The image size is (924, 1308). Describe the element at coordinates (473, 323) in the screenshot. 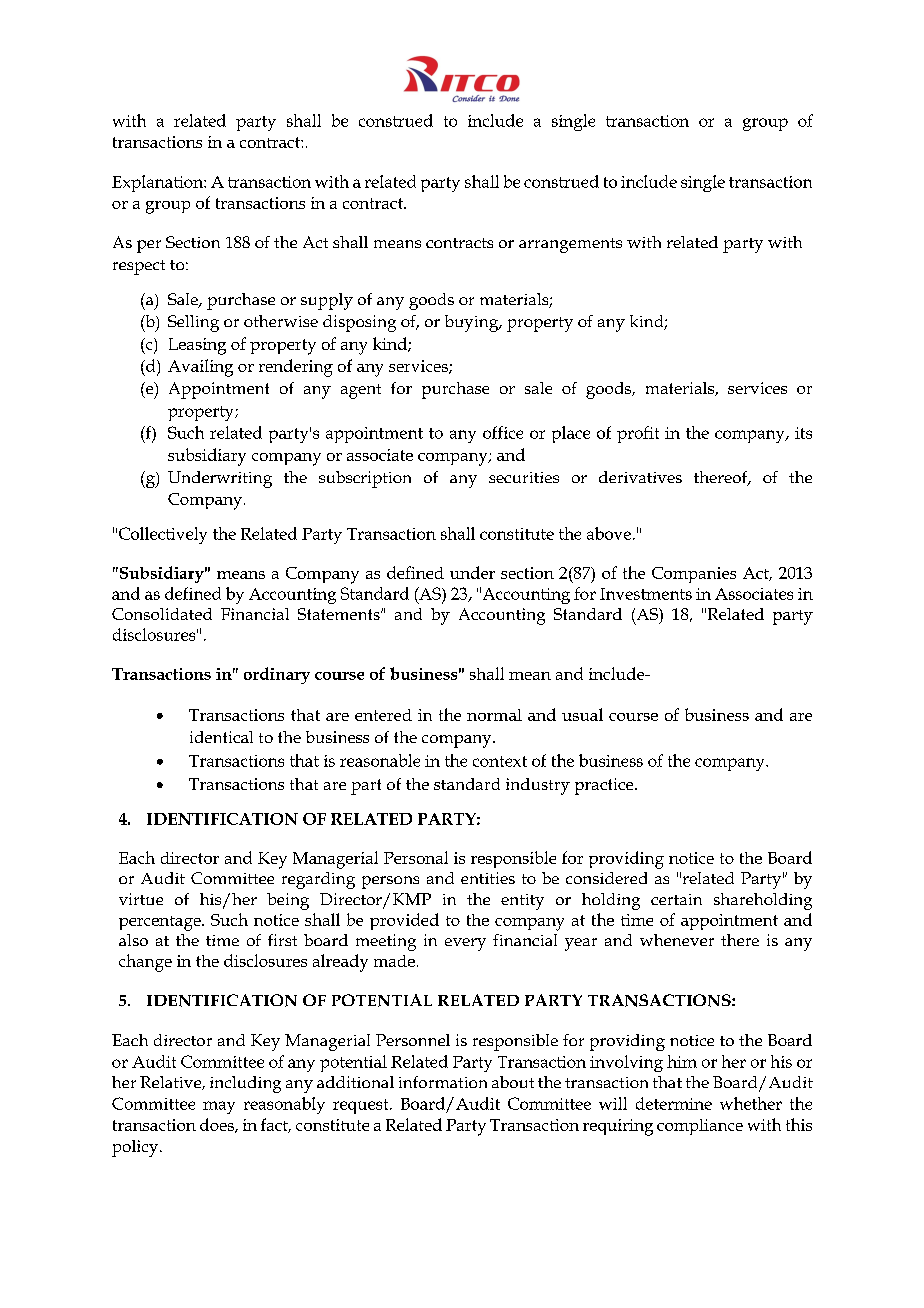

I see `buying` at that location.
